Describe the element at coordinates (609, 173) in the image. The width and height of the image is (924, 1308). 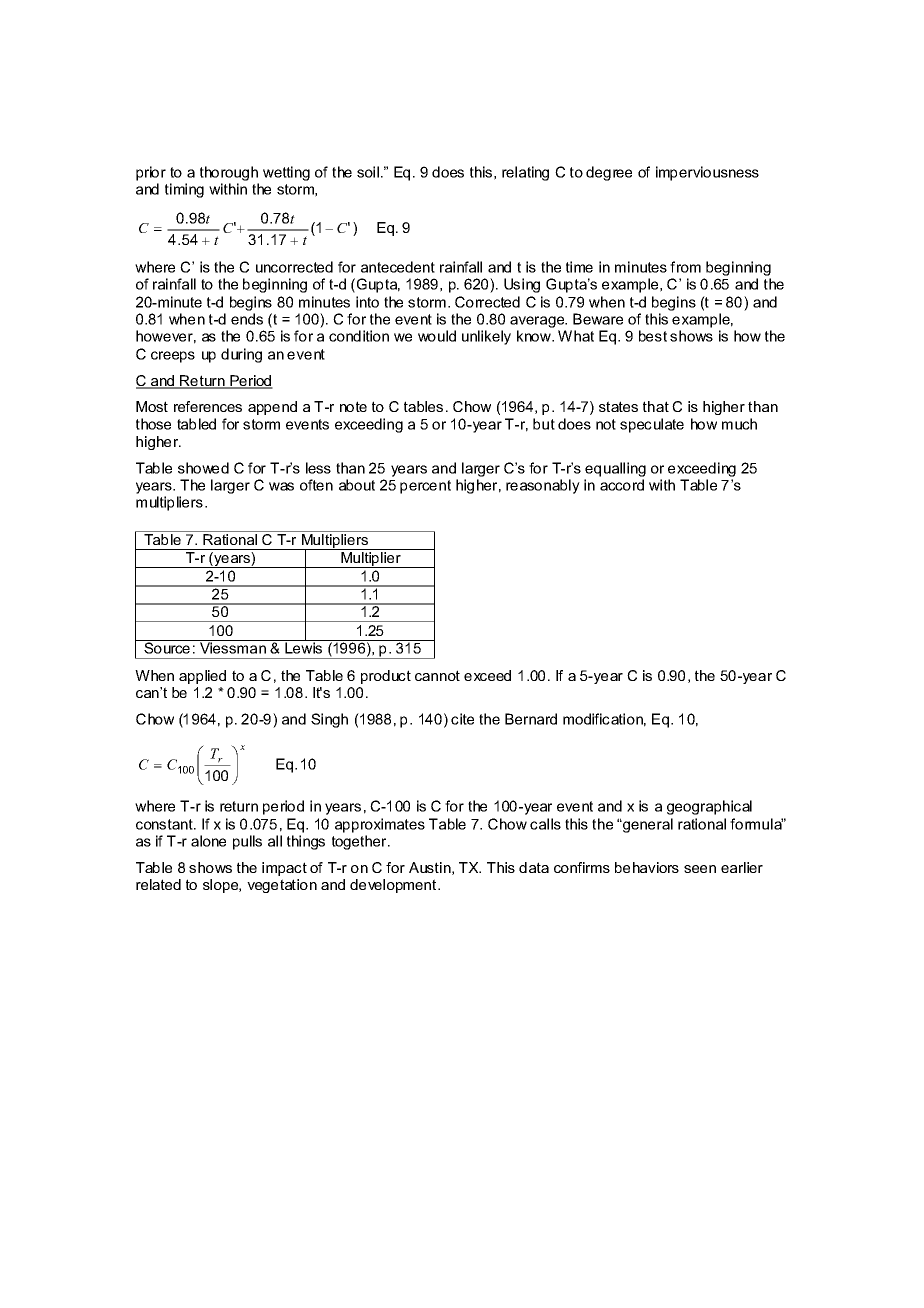
I see `degree` at that location.
